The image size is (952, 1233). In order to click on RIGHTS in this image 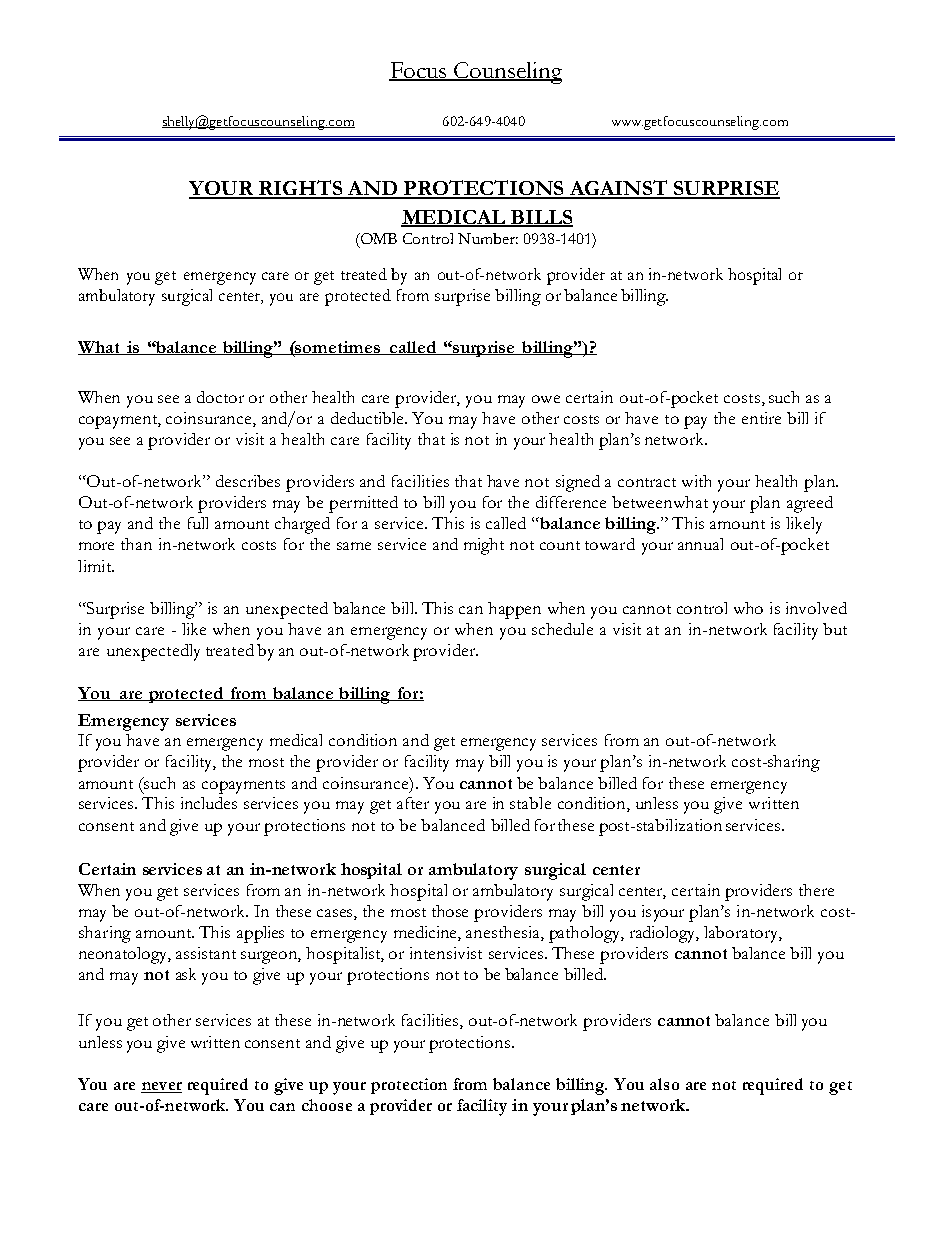, I will do `click(301, 189)`.
